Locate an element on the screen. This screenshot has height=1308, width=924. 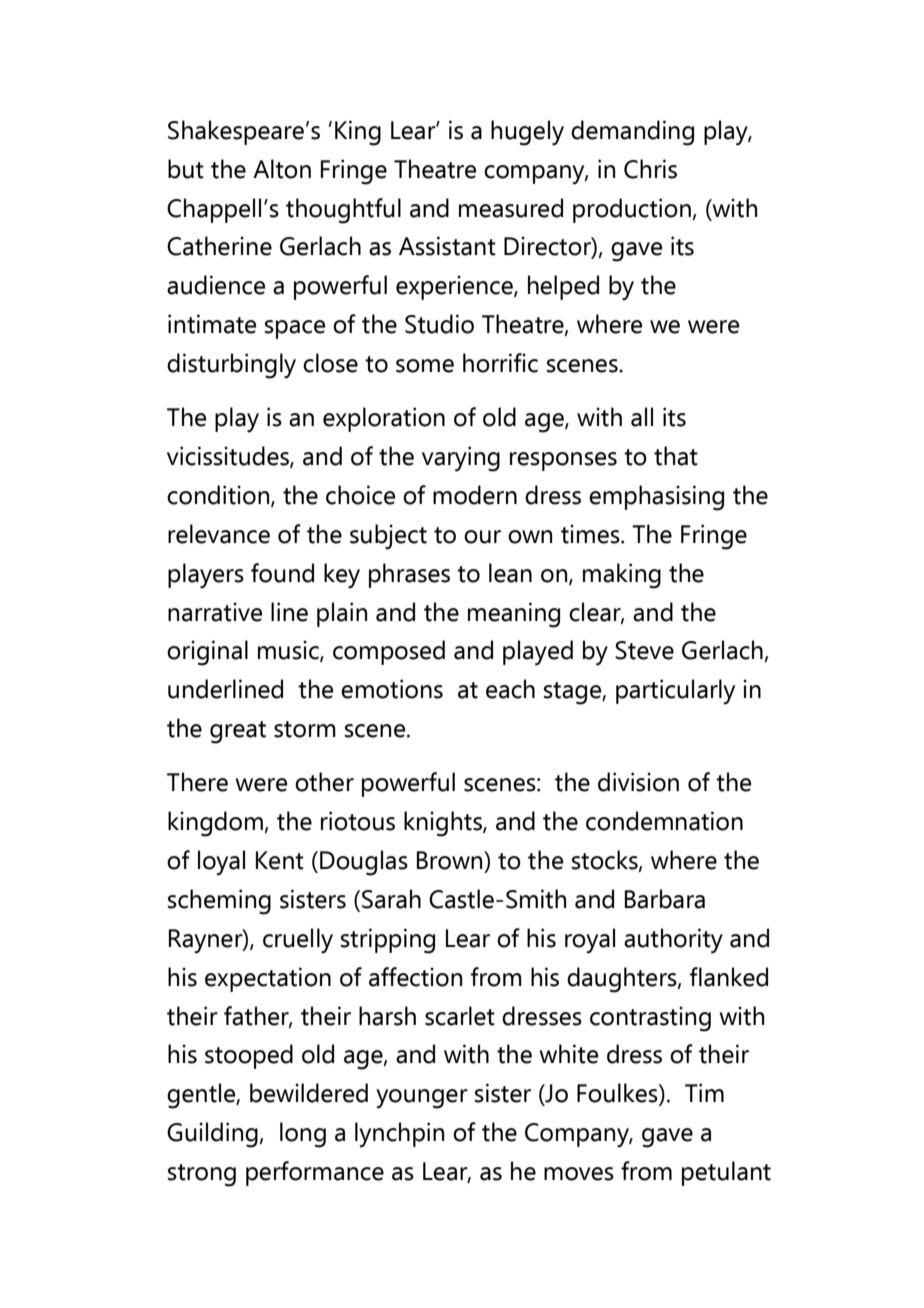
Alton is located at coordinates (282, 169).
